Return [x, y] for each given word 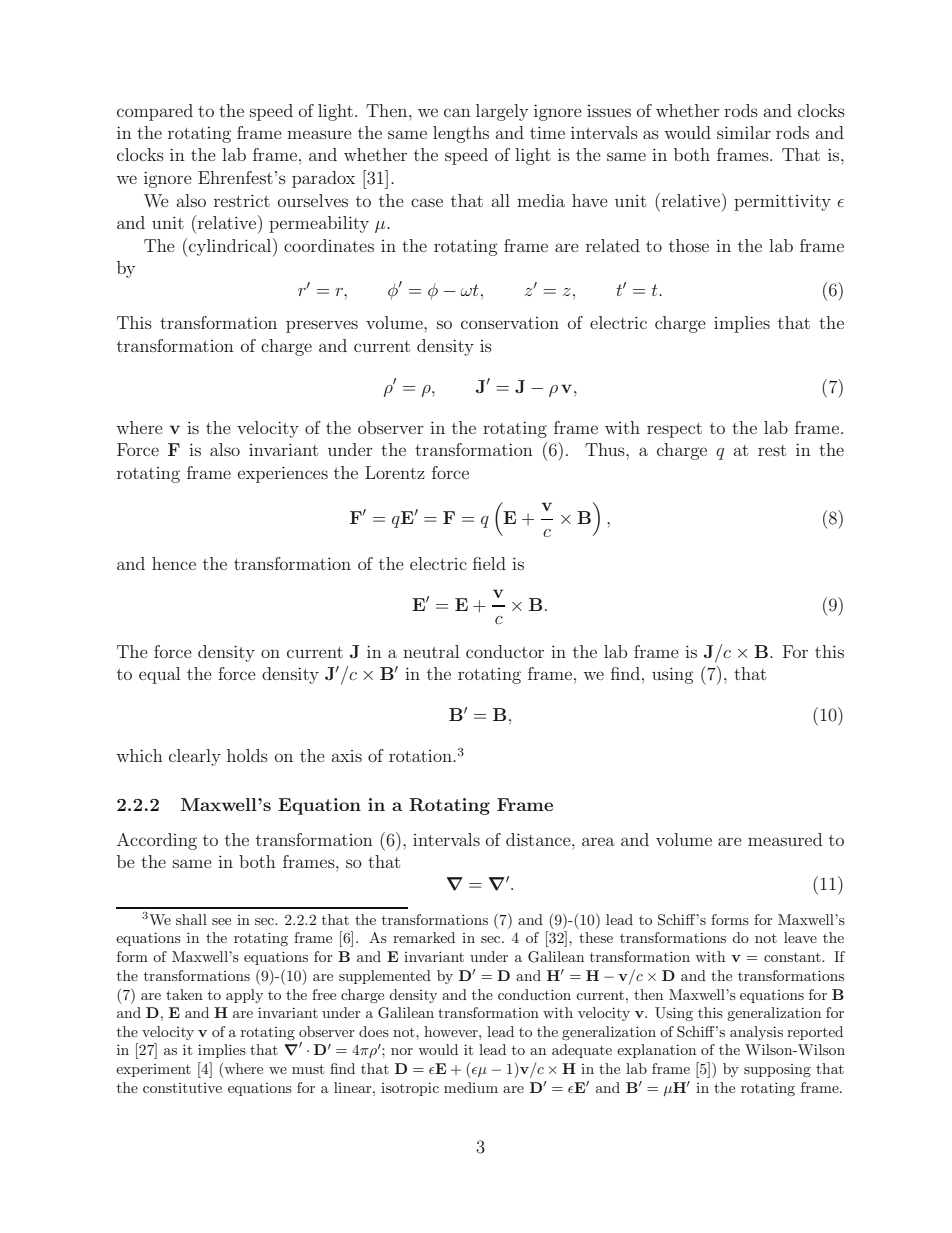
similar [744, 132]
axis [346, 756]
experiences [283, 474]
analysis [756, 1033]
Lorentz [395, 472]
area [598, 841]
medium [471, 1087]
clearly [195, 757]
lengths [461, 134]
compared [155, 112]
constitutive [182, 1088]
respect [674, 430]
